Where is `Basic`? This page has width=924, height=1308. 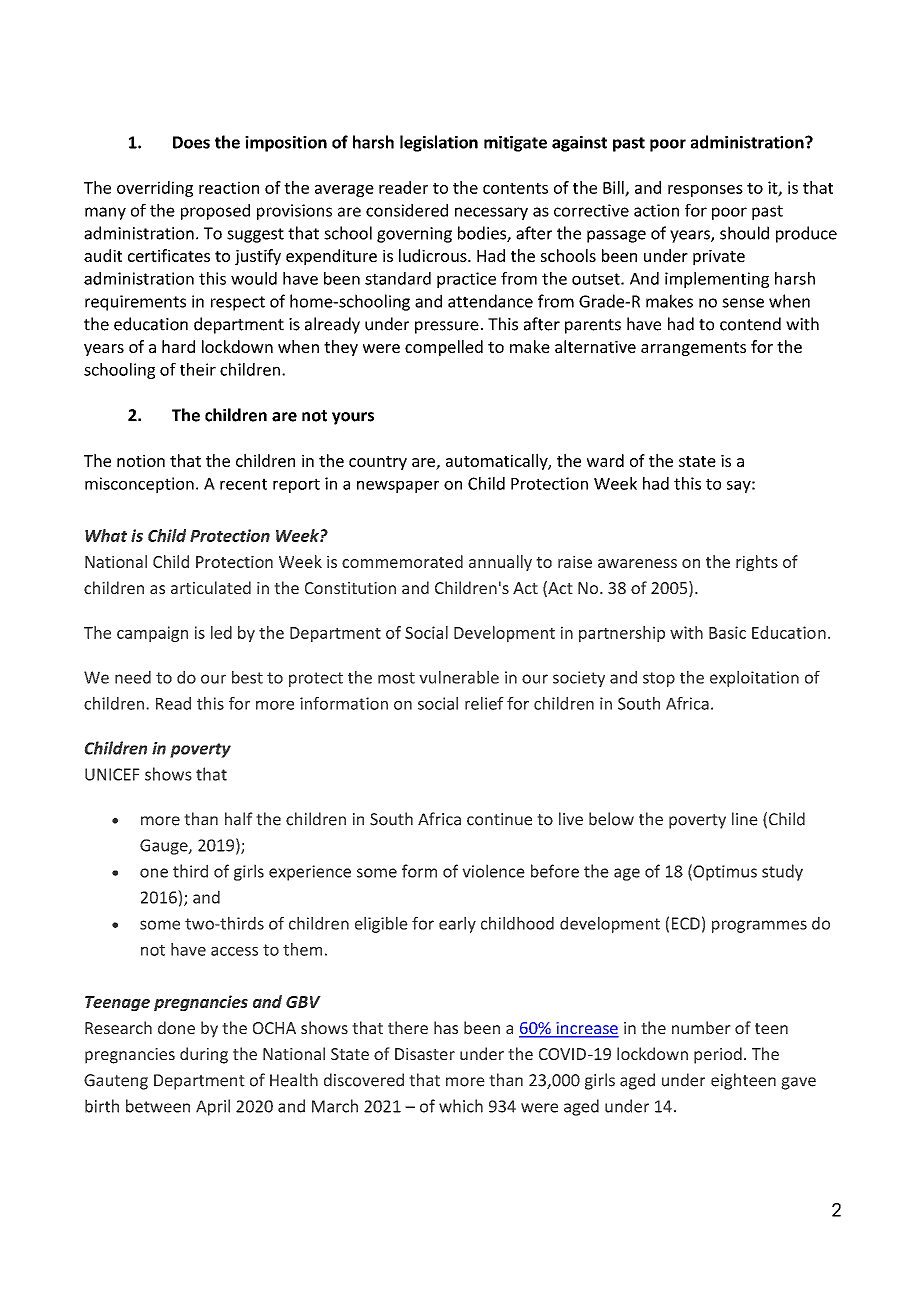
Basic is located at coordinates (727, 632).
